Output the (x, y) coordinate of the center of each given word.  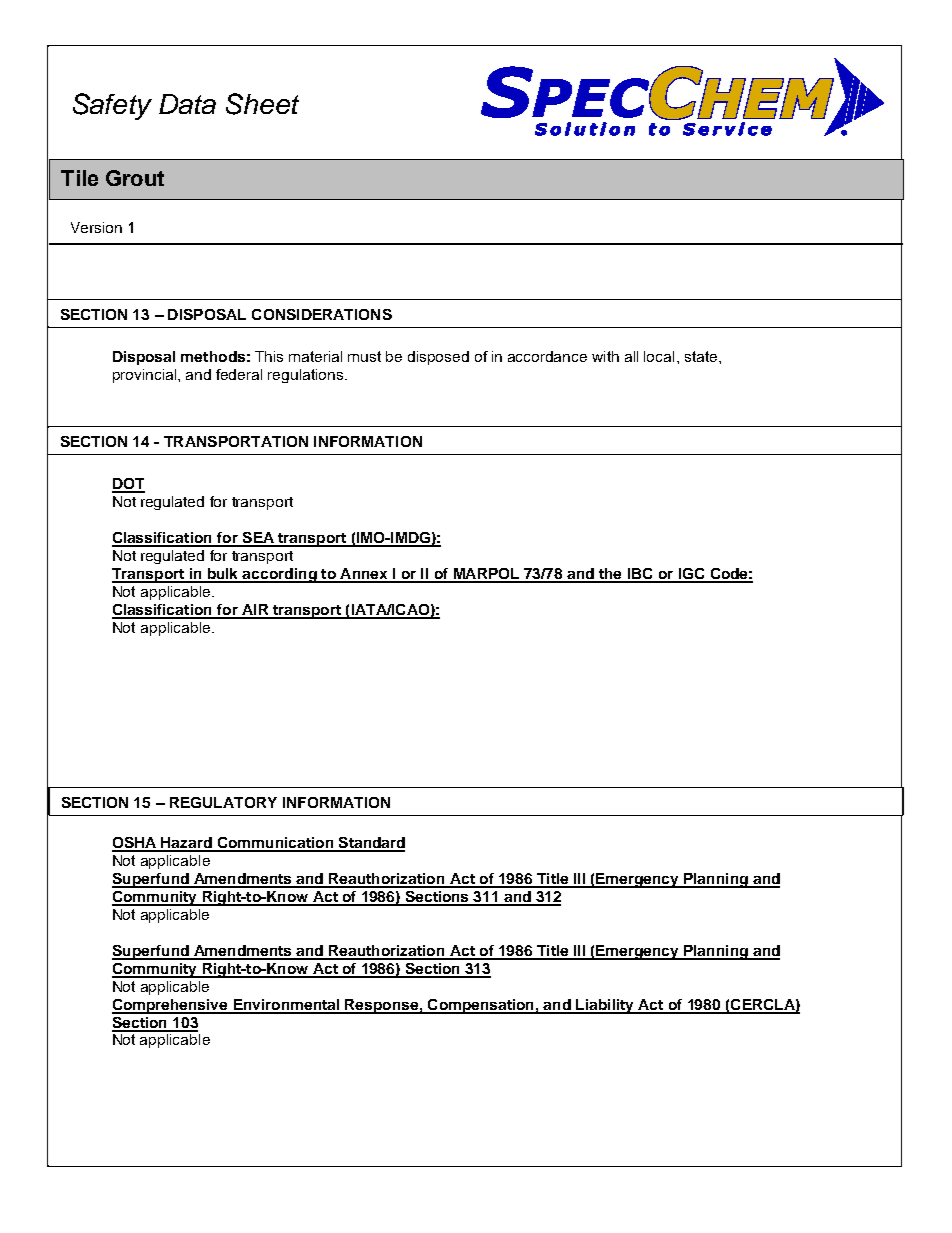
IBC (640, 575)
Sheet (262, 104)
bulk (223, 575)
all (631, 356)
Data (187, 104)
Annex (364, 575)
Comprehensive (171, 1006)
